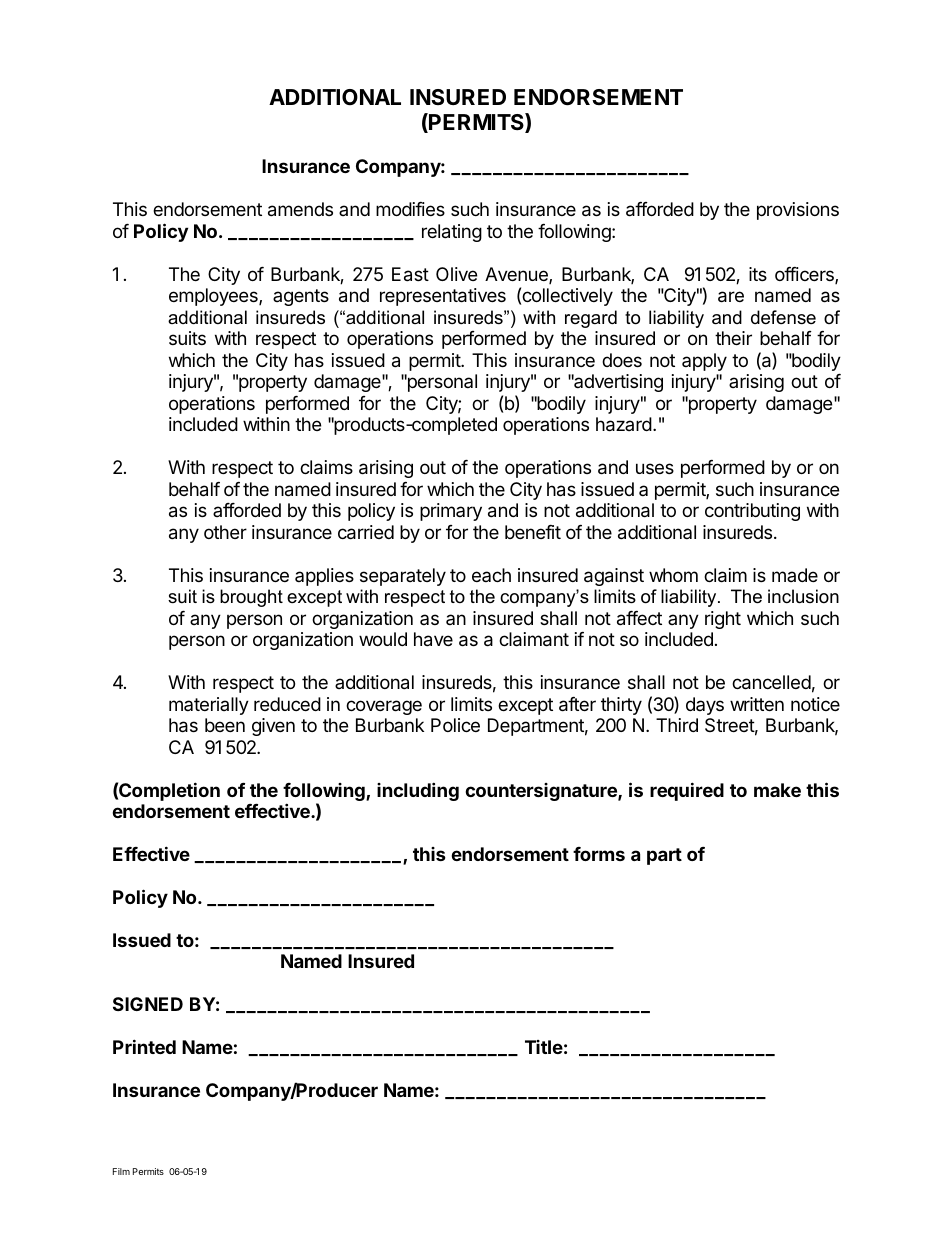 The height and width of the image is (1233, 952). Describe the element at coordinates (798, 211) in the image. I see `provisions` at that location.
